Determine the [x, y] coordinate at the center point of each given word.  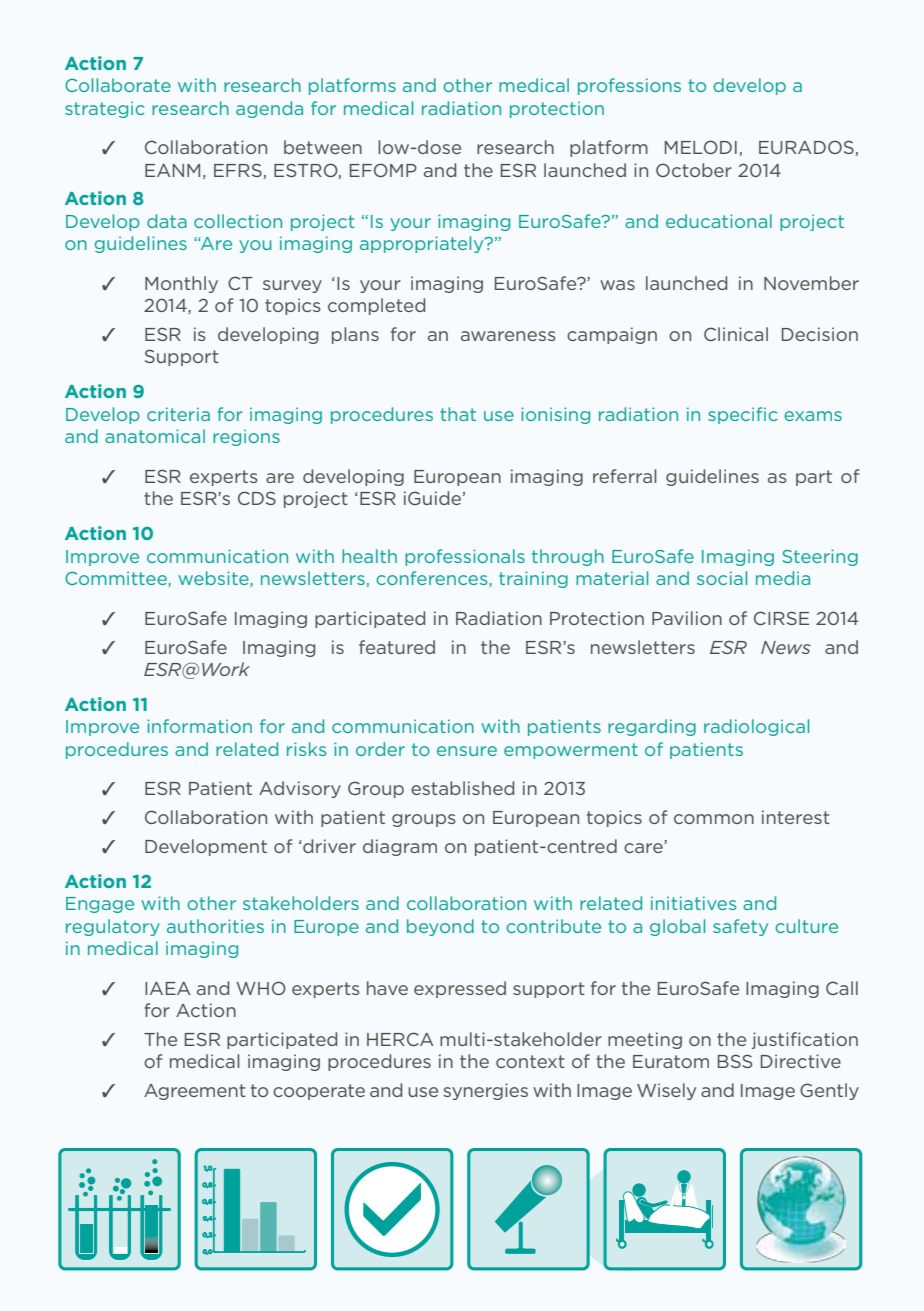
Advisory [300, 789]
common [714, 819]
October [694, 170]
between [323, 147]
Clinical [736, 334]
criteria [178, 414]
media [783, 578]
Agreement [195, 1092]
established [462, 788]
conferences [433, 579]
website [214, 579]
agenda [269, 109]
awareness [508, 336]
